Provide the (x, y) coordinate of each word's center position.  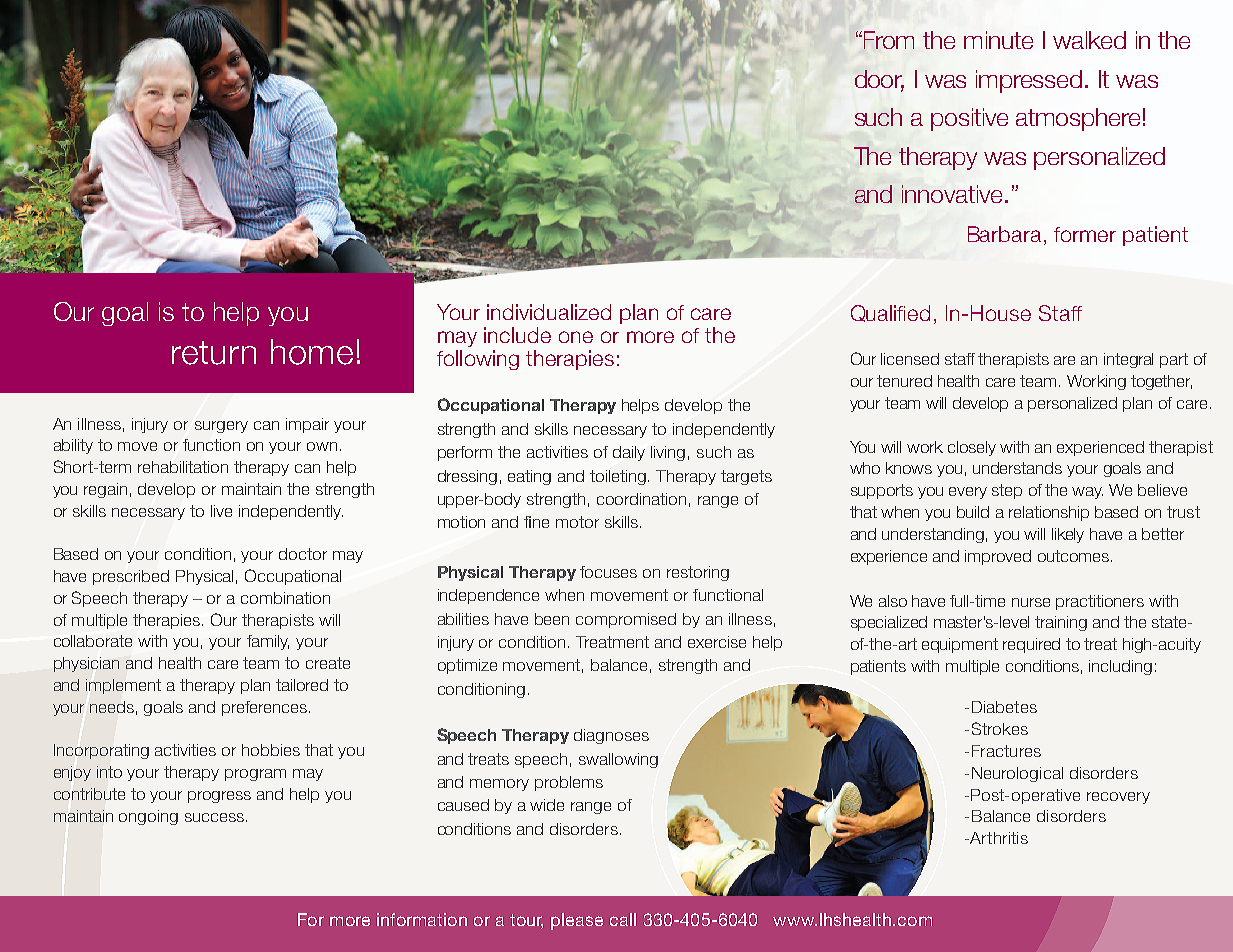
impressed (1029, 81)
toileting (619, 477)
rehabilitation (183, 467)
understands (1017, 468)
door (879, 80)
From (889, 40)
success (214, 817)
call (623, 919)
